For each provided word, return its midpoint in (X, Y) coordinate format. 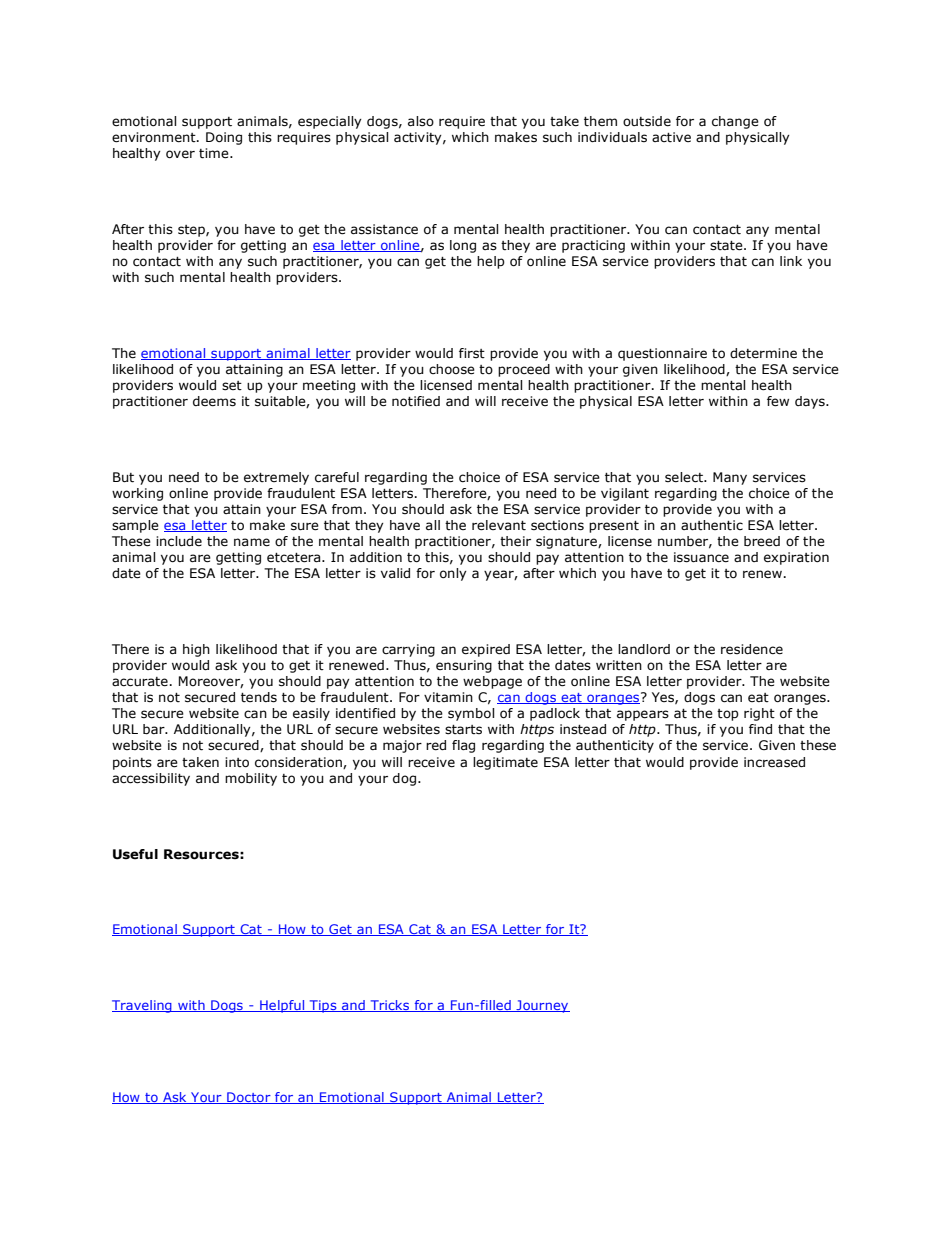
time (215, 153)
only (453, 574)
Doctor (249, 1098)
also (421, 121)
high (196, 650)
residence (752, 649)
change (735, 122)
